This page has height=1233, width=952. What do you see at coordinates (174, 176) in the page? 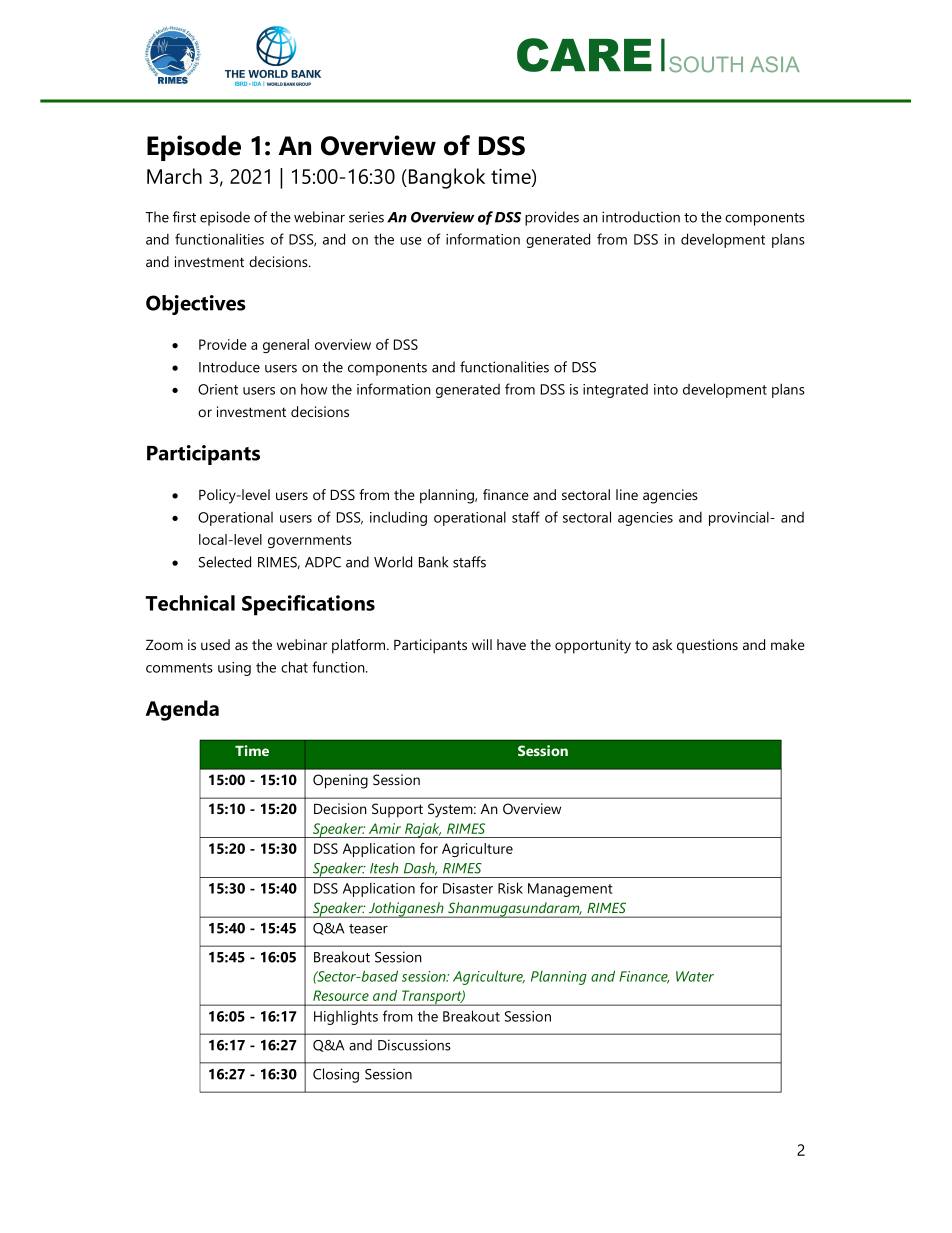
I see `March` at bounding box center [174, 176].
